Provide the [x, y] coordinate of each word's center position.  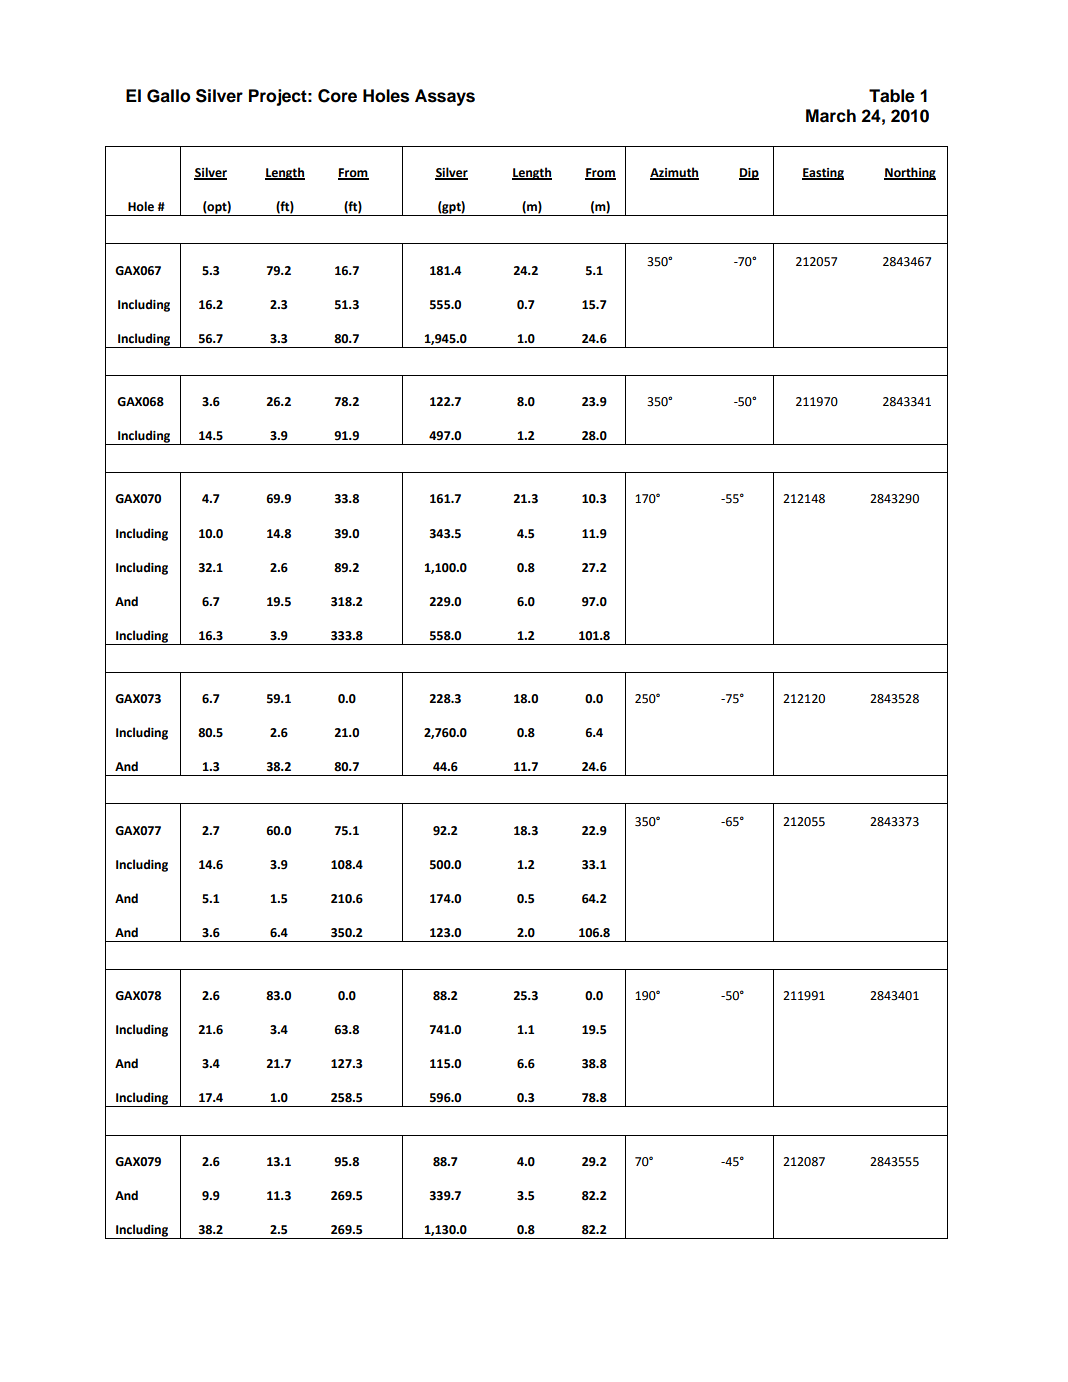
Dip [749, 174]
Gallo [169, 96]
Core [337, 96]
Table [892, 96]
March [831, 116]
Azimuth [674, 173]
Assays [445, 97]
